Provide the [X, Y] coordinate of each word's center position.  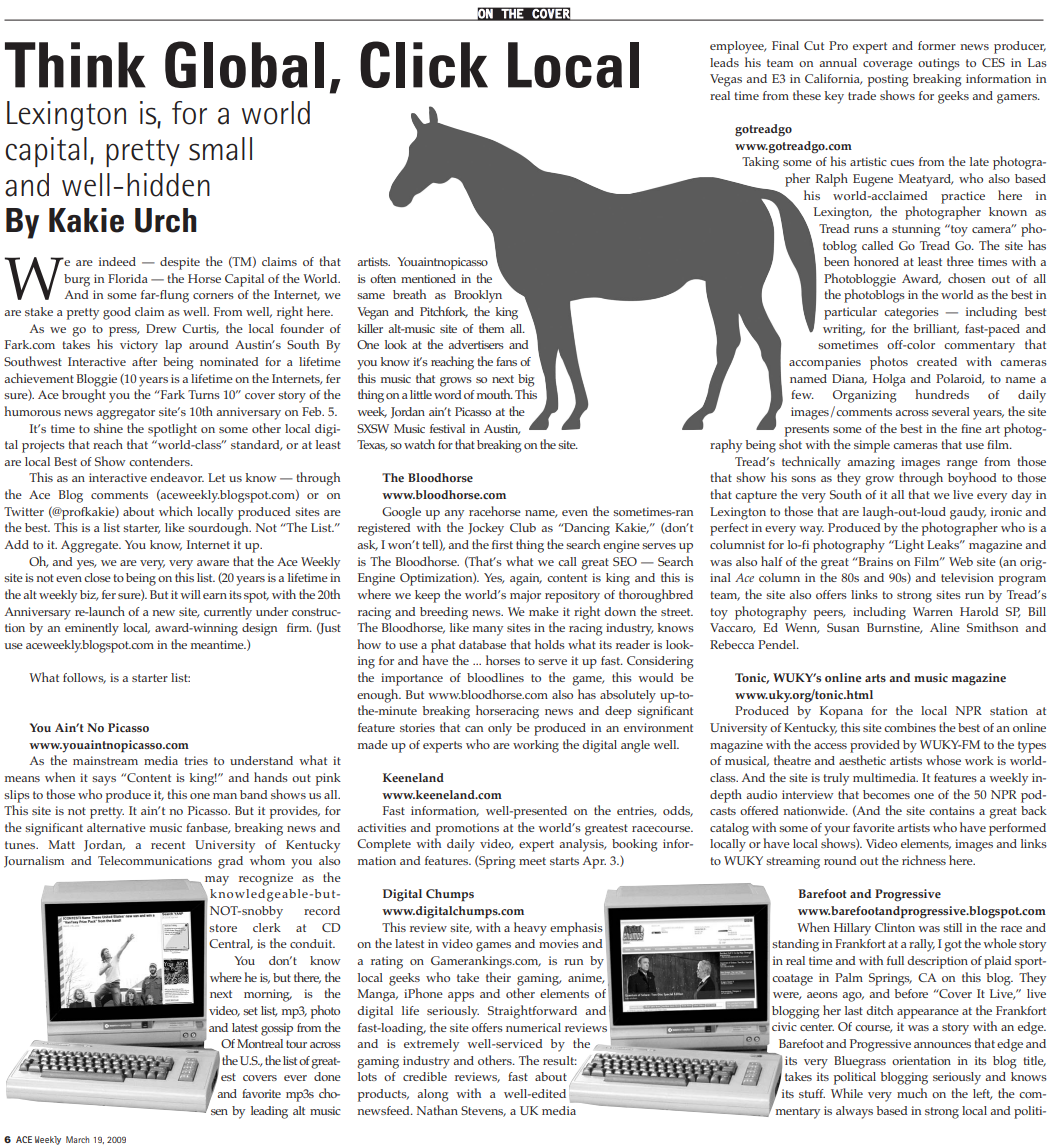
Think [75, 65]
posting [888, 80]
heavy [530, 929]
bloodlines [495, 677]
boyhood [972, 479]
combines [910, 727]
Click [424, 64]
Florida [128, 278]
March [77, 1139]
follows [84, 678]
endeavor [177, 477]
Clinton [895, 927]
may [217, 881]
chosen [966, 278]
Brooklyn [478, 296]
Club [523, 527]
